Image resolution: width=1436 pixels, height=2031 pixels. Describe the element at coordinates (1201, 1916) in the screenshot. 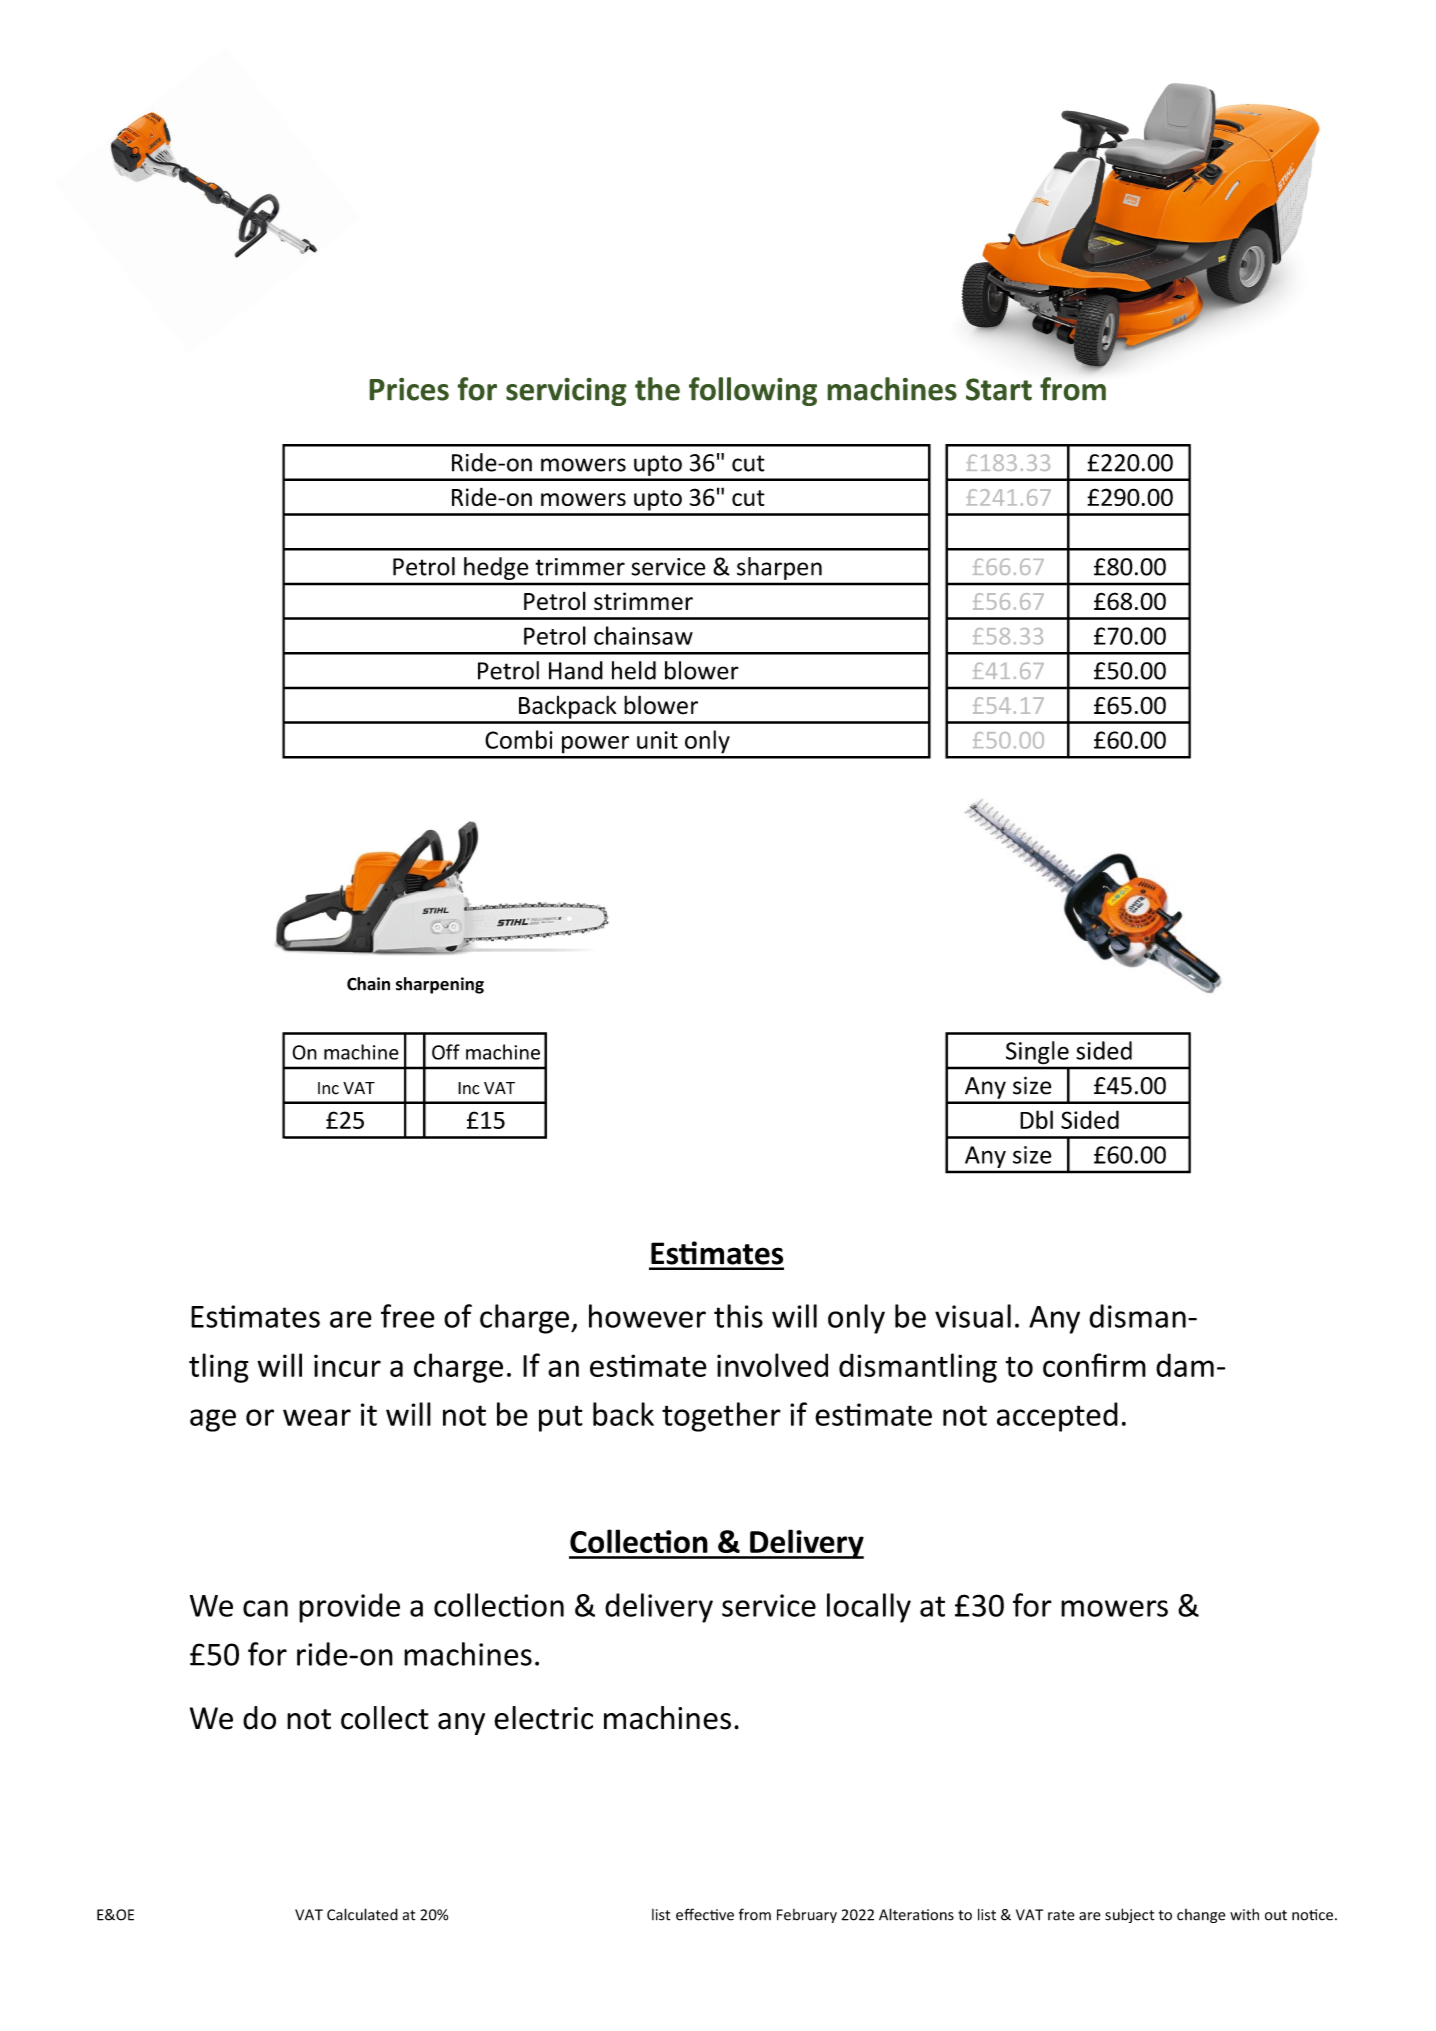

I see `change` at that location.
